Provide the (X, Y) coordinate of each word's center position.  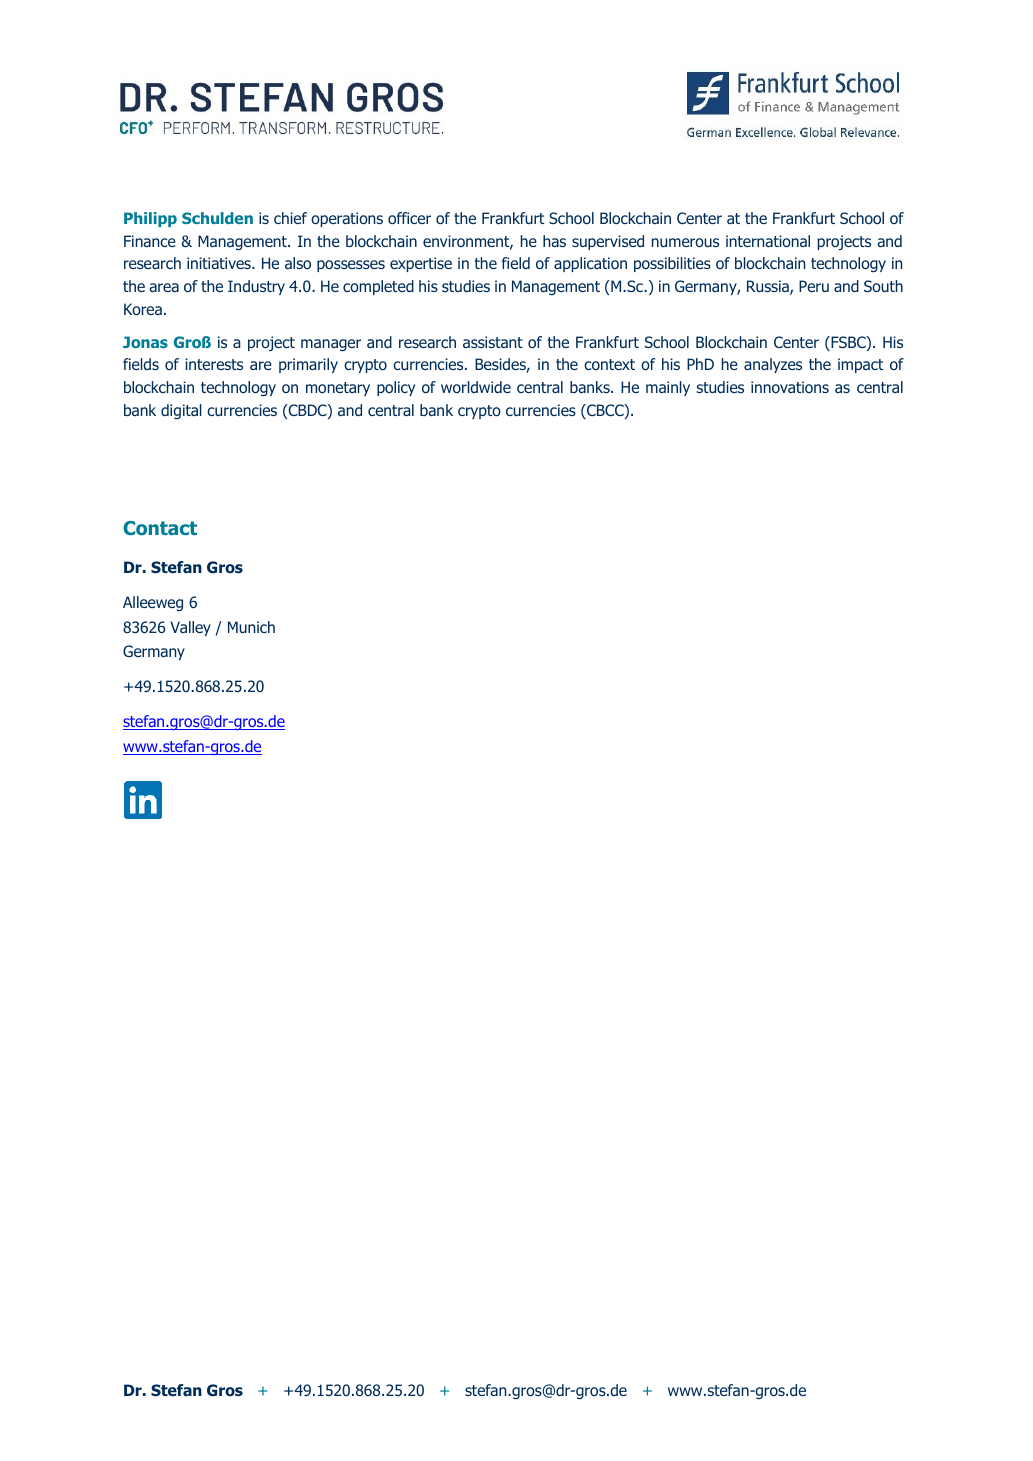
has (554, 241)
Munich (251, 627)
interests (214, 364)
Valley (190, 628)
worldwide (476, 387)
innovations (790, 387)
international (768, 241)
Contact (160, 528)
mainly (668, 388)
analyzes (773, 365)
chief (290, 218)
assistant (493, 342)
